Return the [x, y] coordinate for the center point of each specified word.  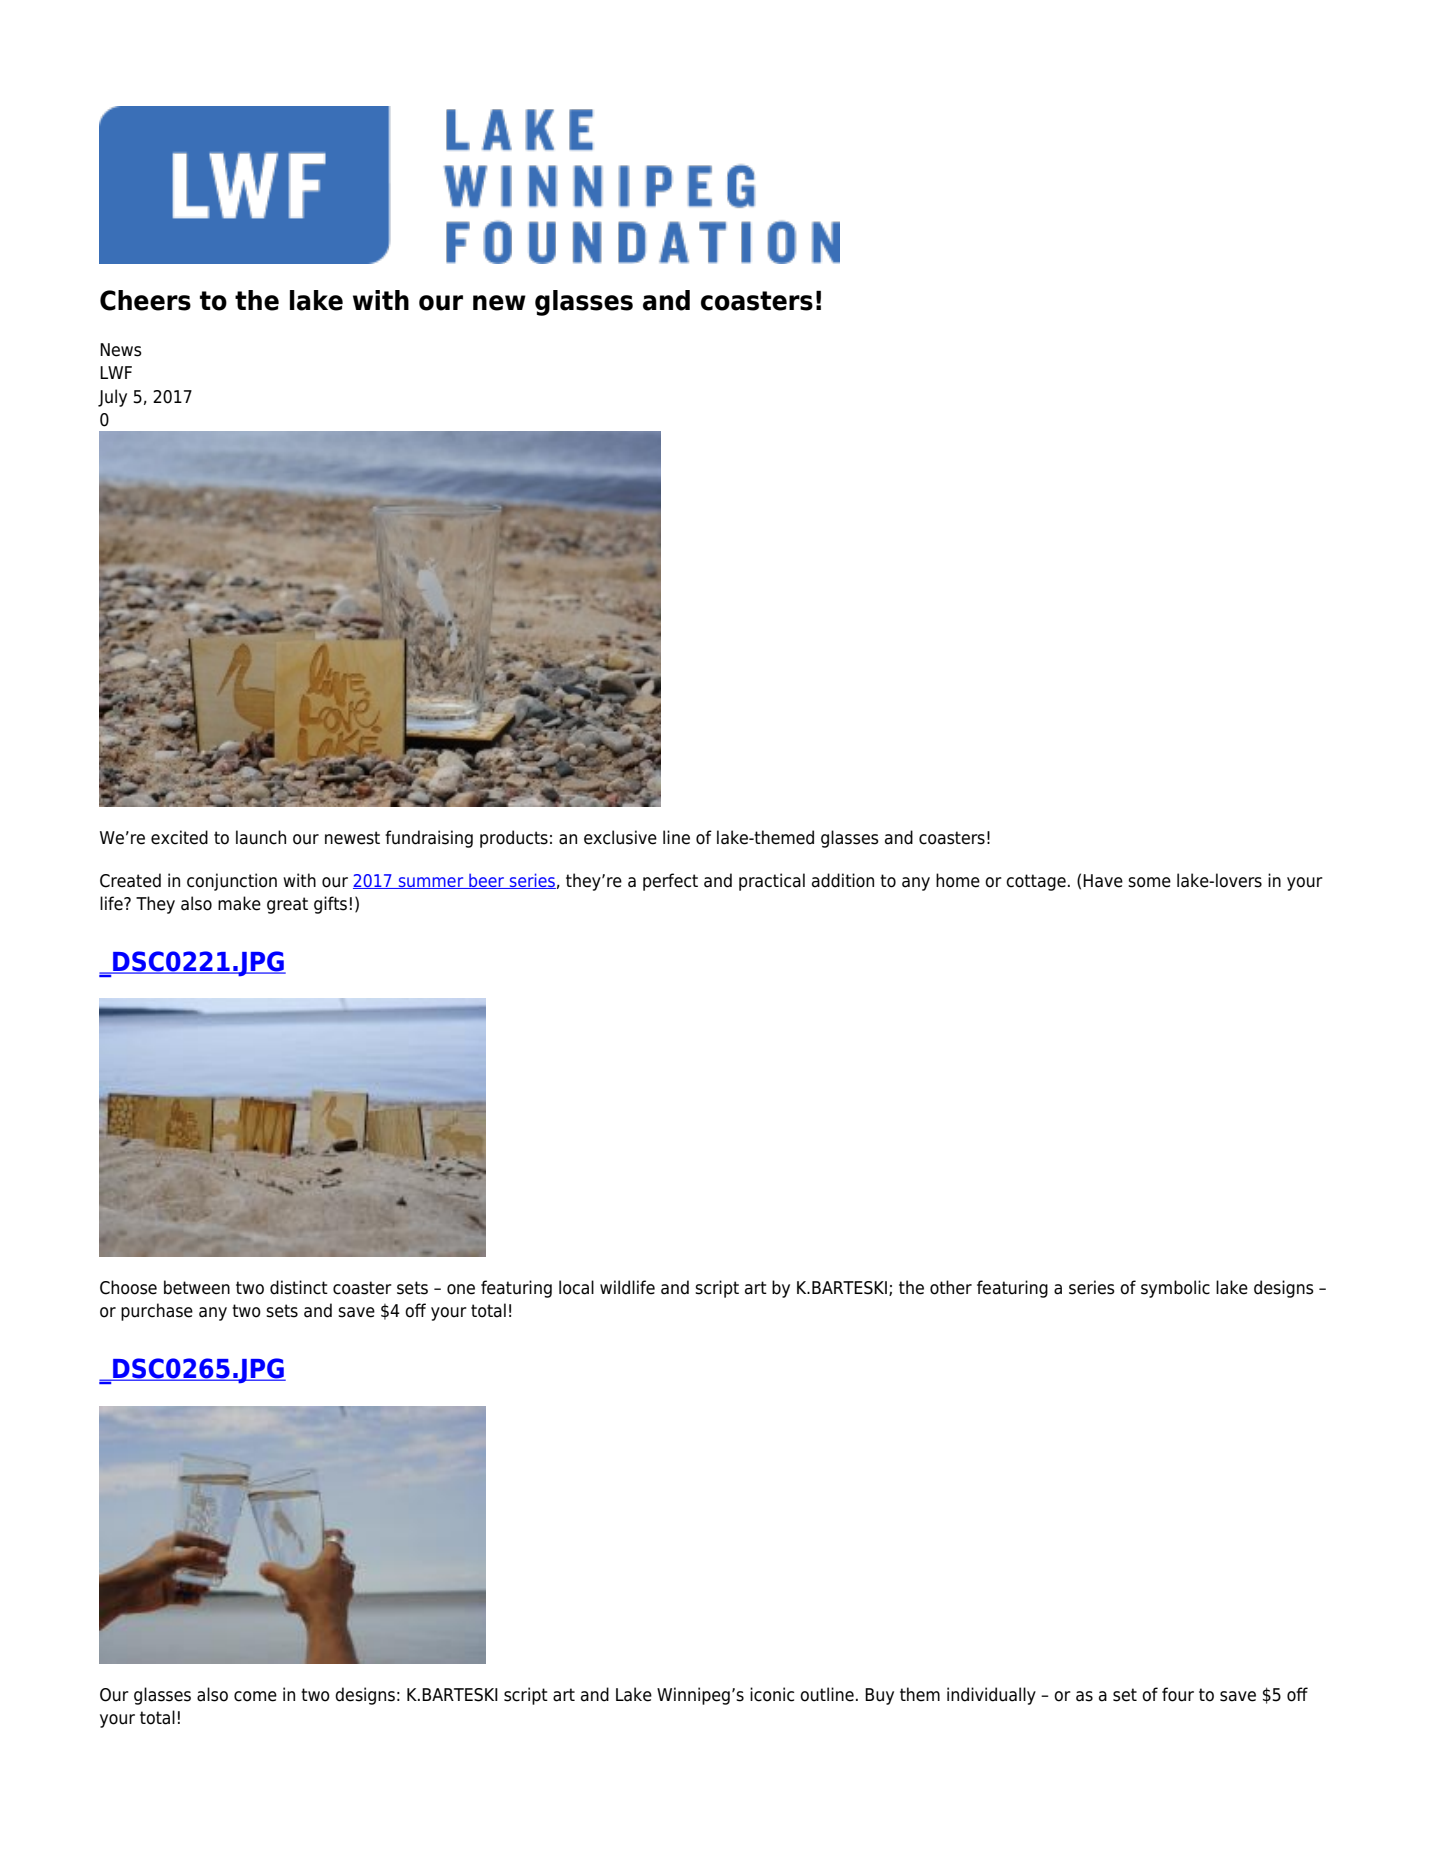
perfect [670, 882]
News [121, 350]
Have [1103, 881]
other [951, 1287]
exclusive [620, 837]
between [197, 1287]
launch [261, 837]
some [1149, 882]
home [958, 880]
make [239, 903]
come [255, 1696]
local [576, 1287]
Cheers [145, 300]
